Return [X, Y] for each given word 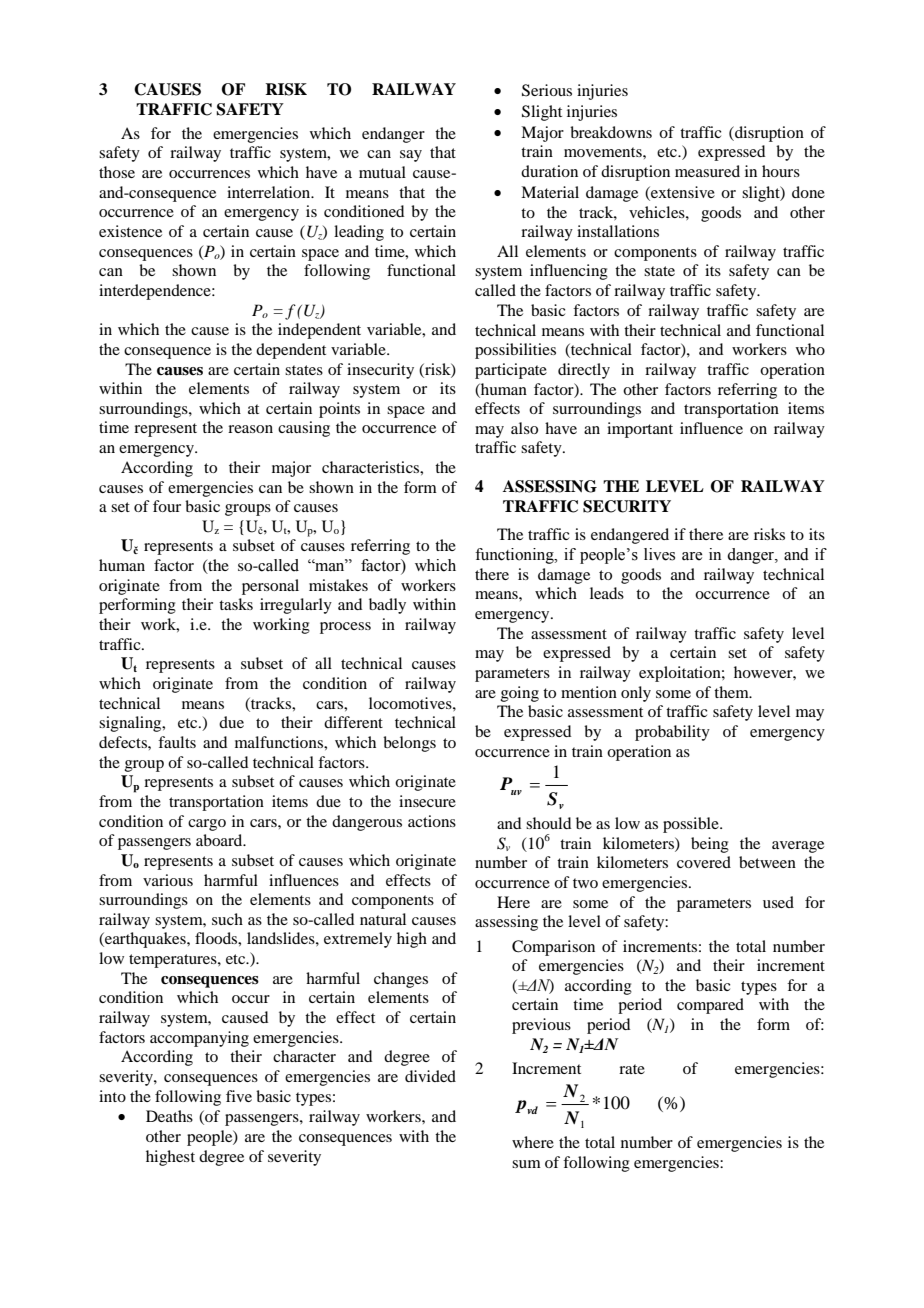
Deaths [169, 1116]
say [411, 156]
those [117, 172]
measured [707, 171]
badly [387, 606]
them [732, 692]
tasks [236, 604]
